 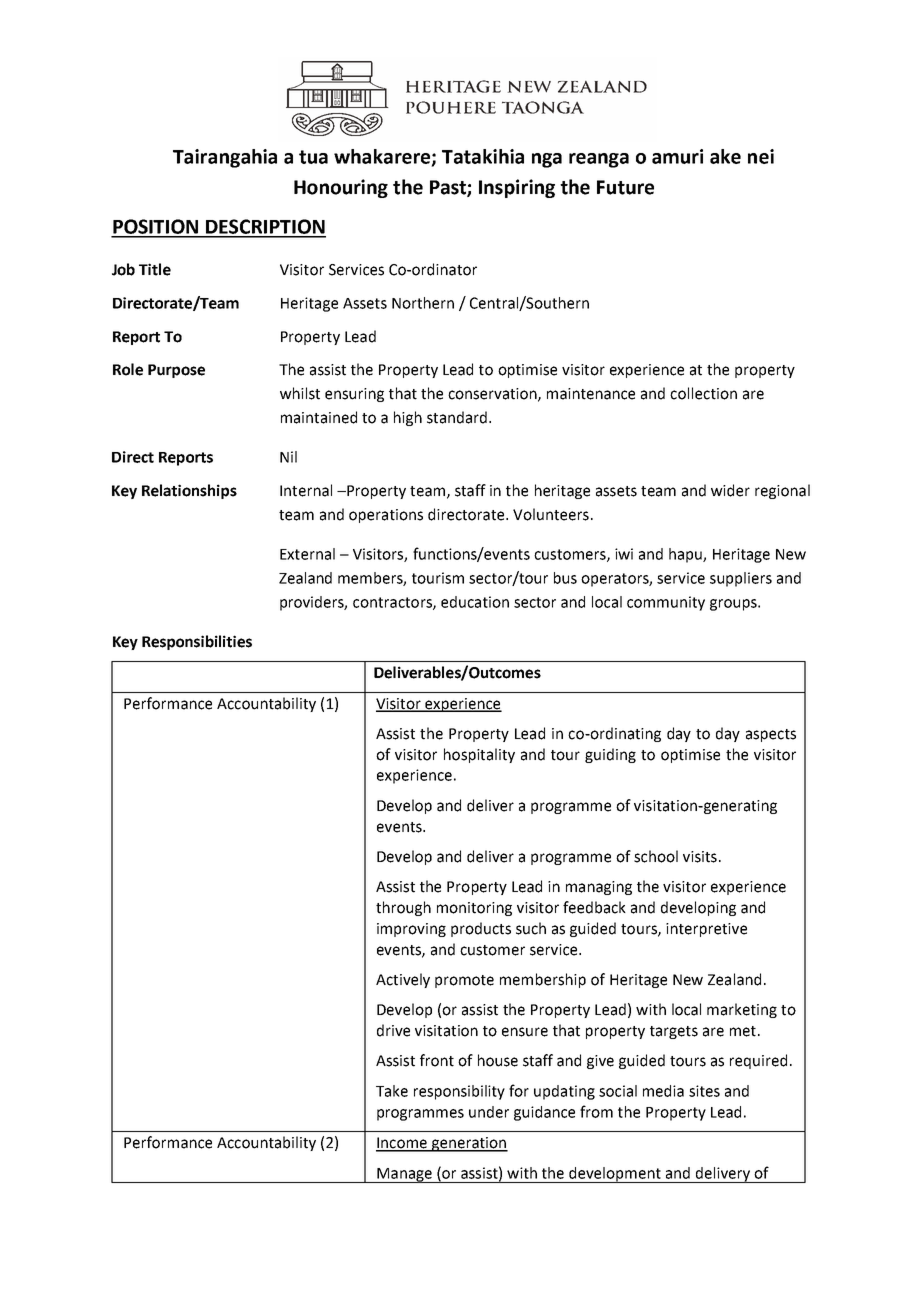 I want to click on wider, so click(x=730, y=490).
